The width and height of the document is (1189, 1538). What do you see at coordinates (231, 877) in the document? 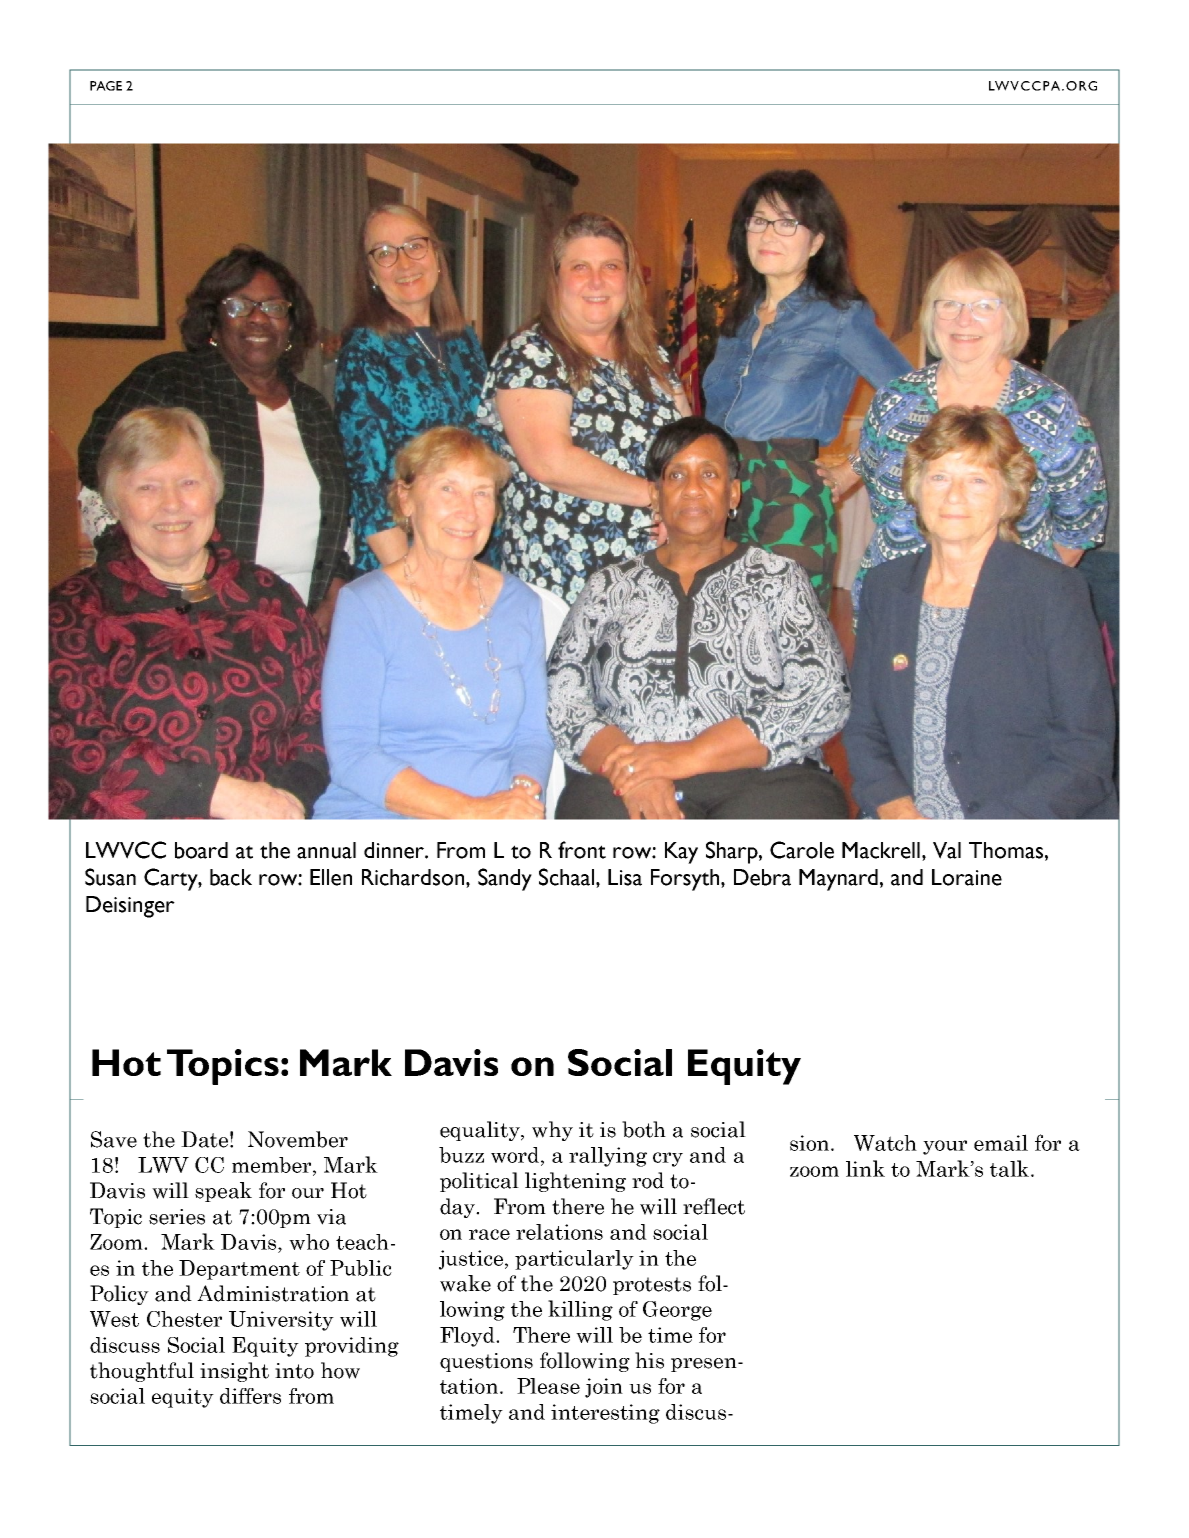
I see `back` at bounding box center [231, 877].
